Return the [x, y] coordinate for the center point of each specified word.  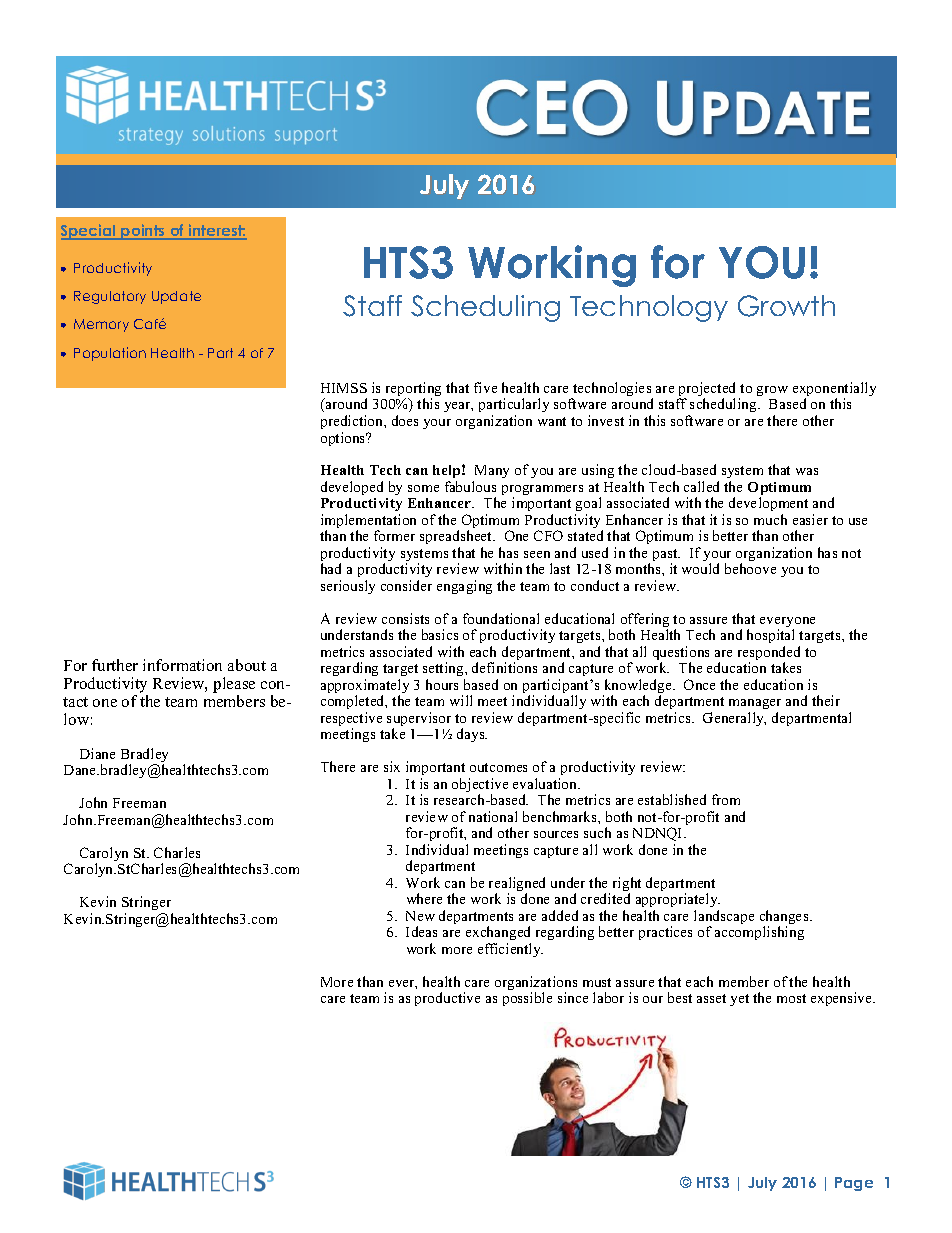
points [143, 232]
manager [755, 706]
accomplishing [759, 933]
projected [707, 390]
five [485, 387]
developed [352, 488]
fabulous [470, 486]
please [234, 686]
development [768, 506]
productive [447, 999]
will [461, 700]
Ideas [421, 931]
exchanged [498, 933]
